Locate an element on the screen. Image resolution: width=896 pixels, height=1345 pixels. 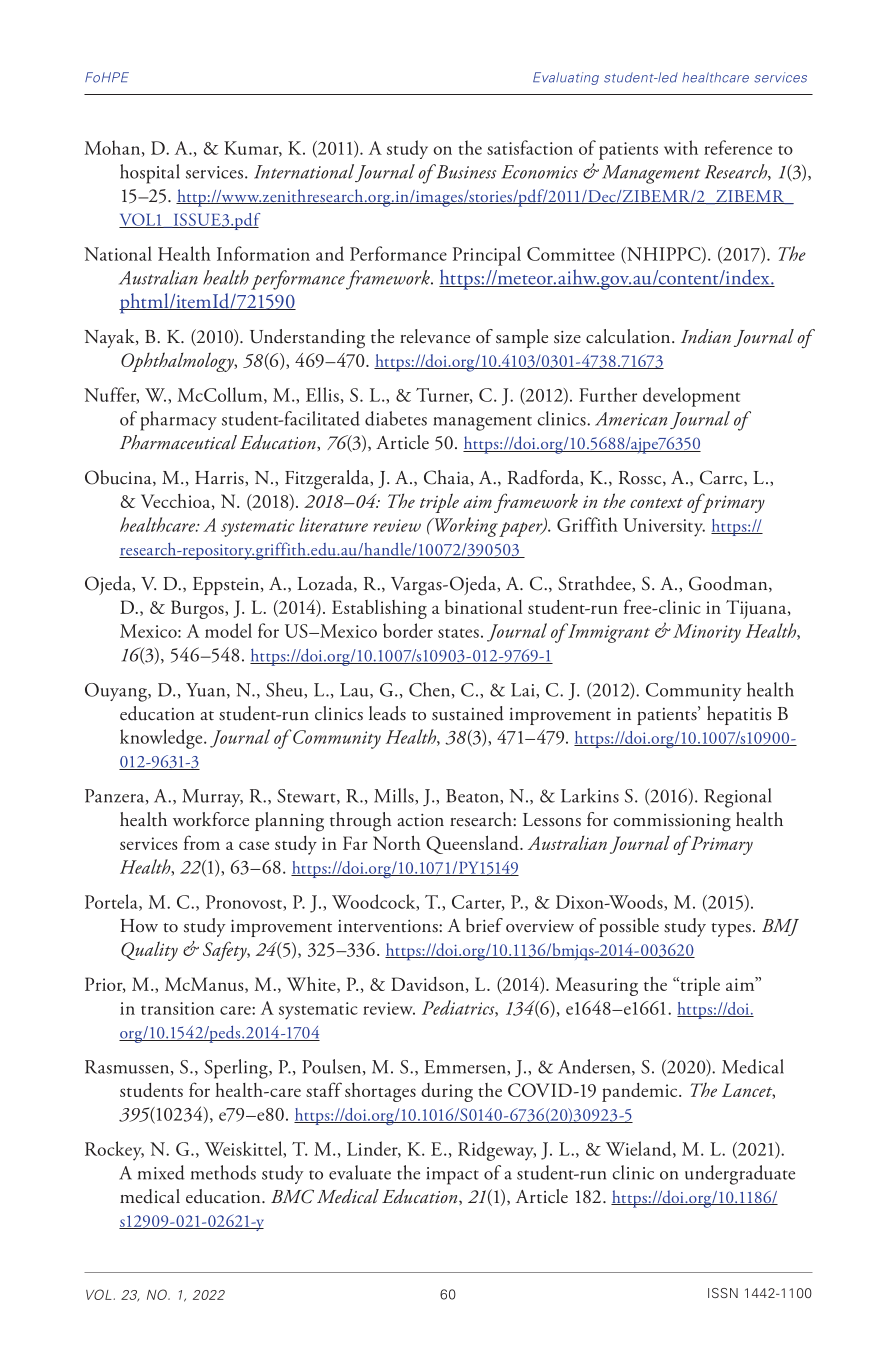
context is located at coordinates (656, 503).
